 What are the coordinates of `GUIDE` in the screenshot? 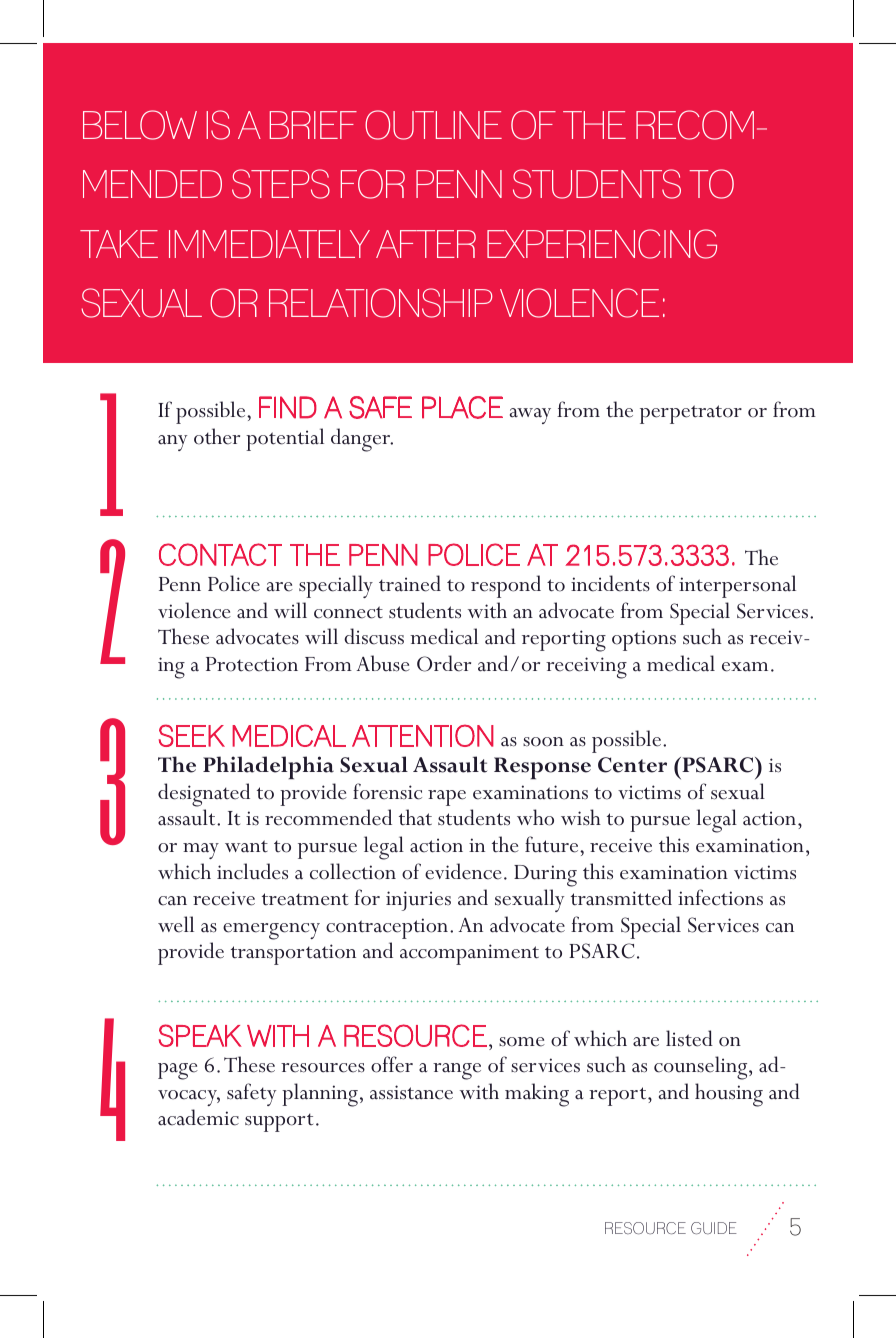 It's located at (714, 1228).
